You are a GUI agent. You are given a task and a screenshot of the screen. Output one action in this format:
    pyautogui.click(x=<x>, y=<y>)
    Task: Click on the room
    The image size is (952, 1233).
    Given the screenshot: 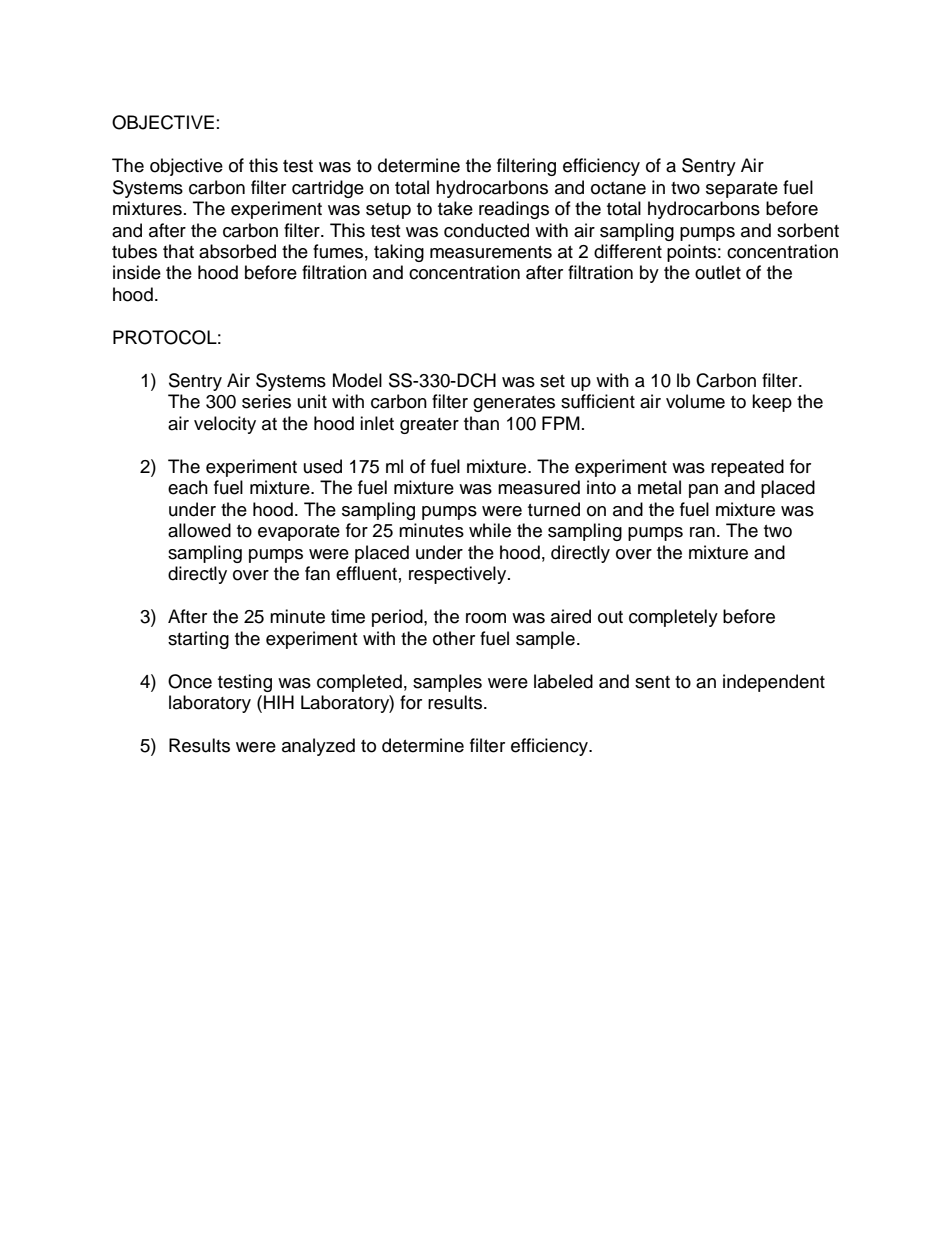 What is the action you would take?
    pyautogui.click(x=486, y=618)
